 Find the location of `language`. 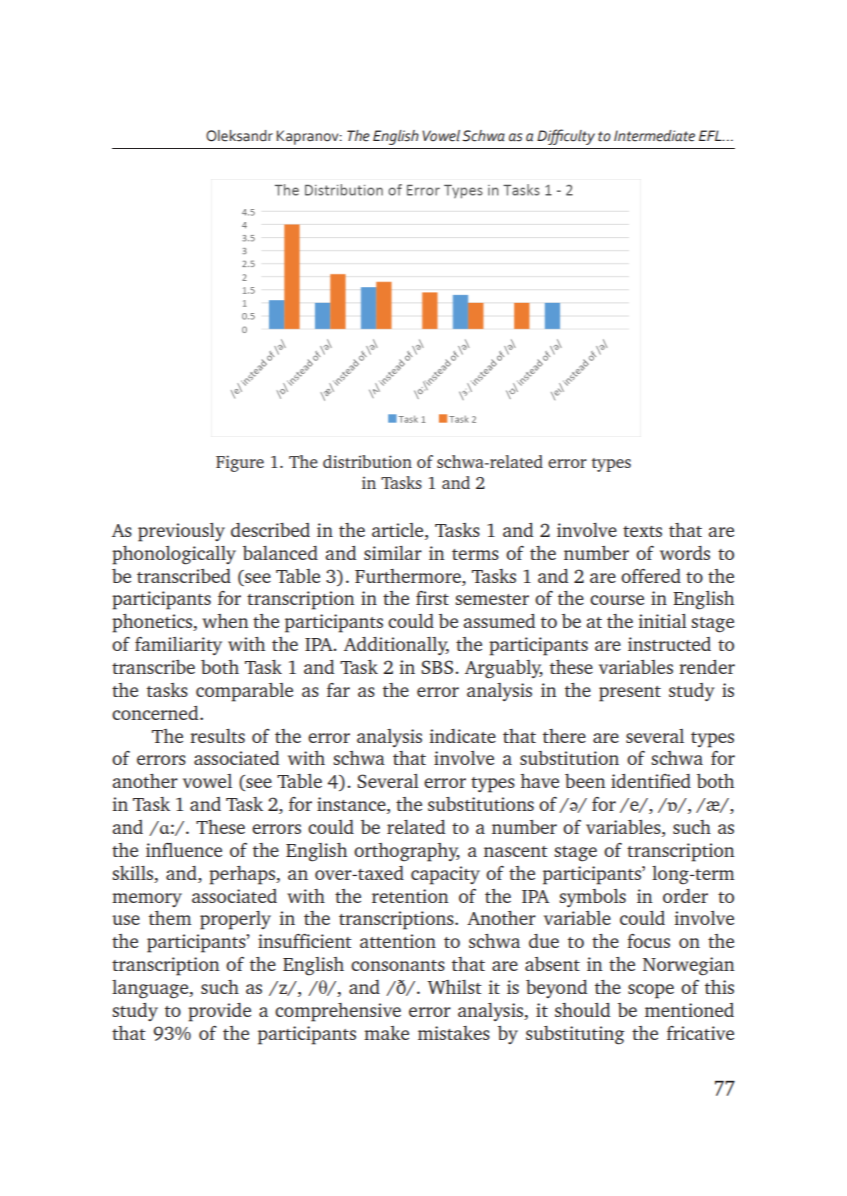

language is located at coordinates (151, 989).
